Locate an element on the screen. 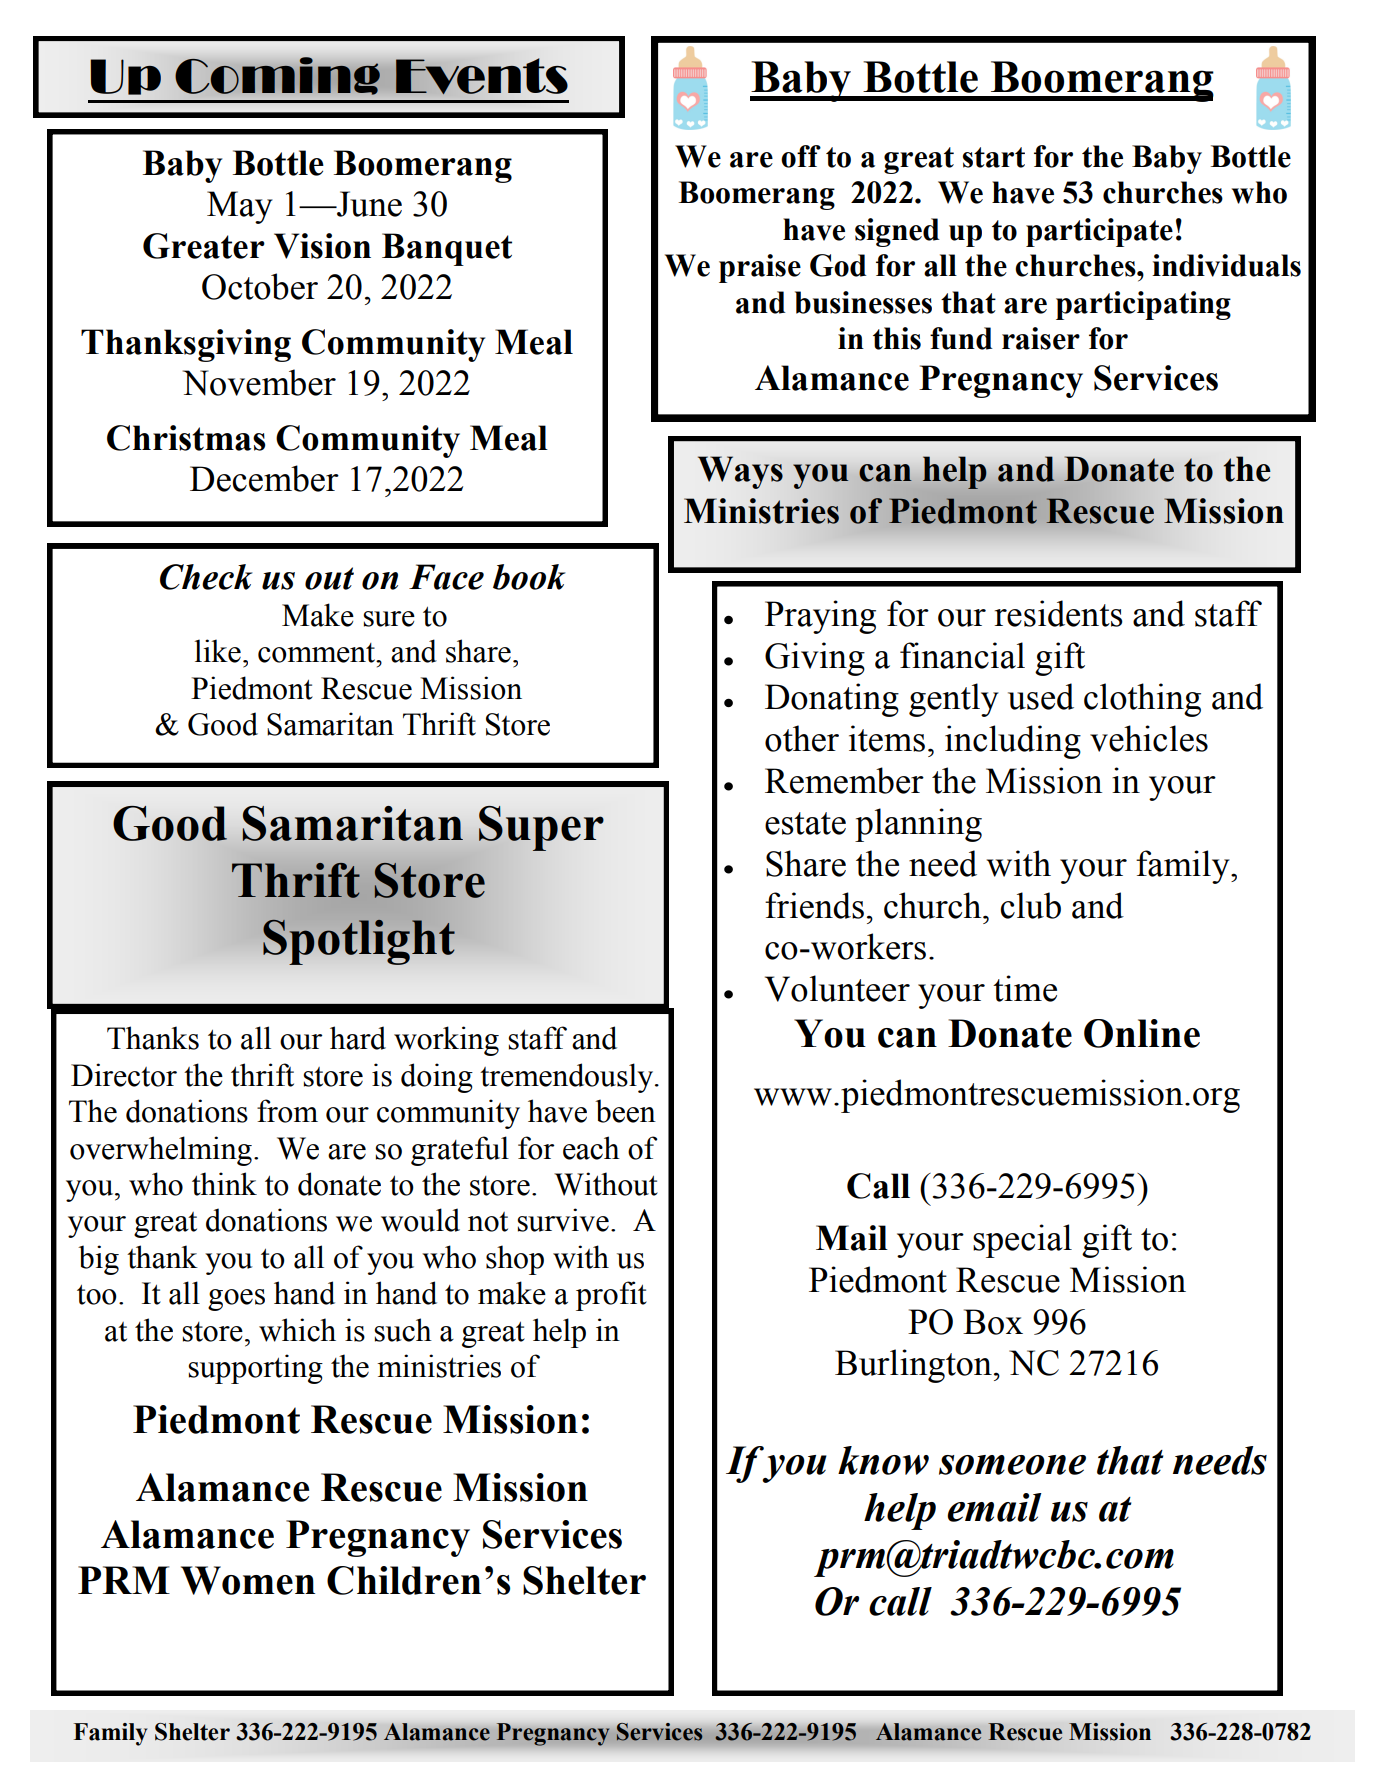  from is located at coordinates (287, 1111).
